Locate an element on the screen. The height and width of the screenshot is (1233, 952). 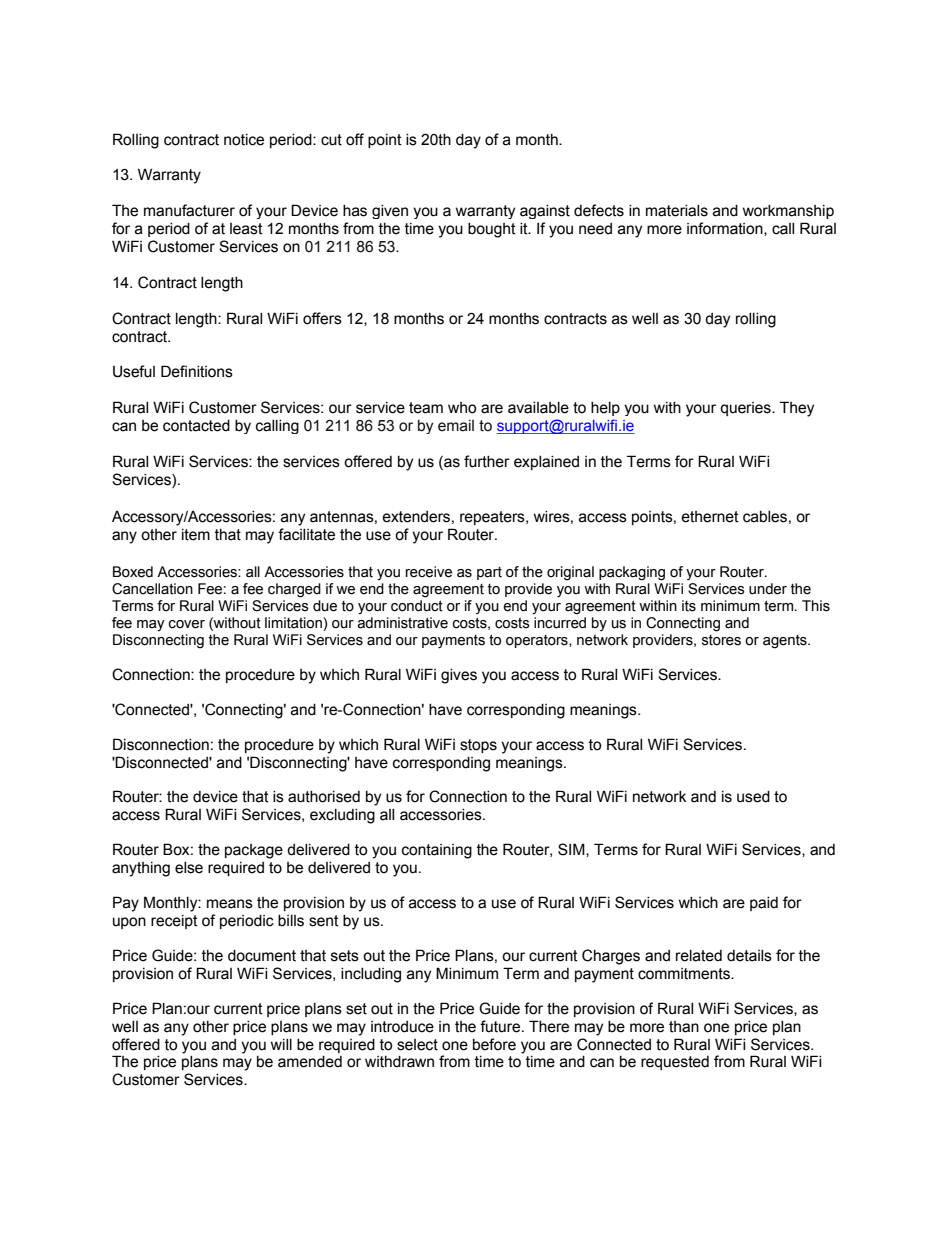
who is located at coordinates (462, 408).
